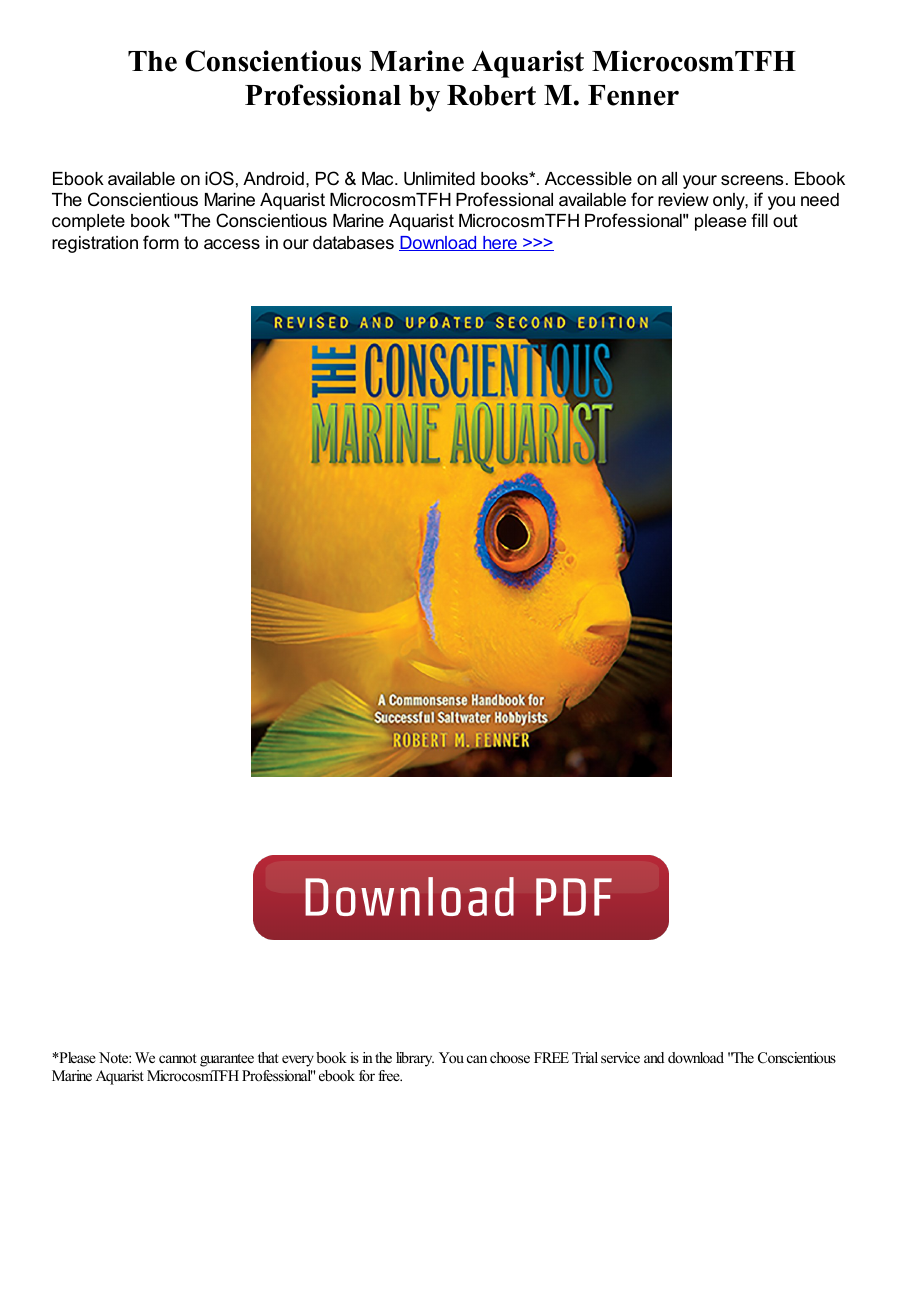 The image size is (924, 1308). Describe the element at coordinates (273, 178) in the screenshot. I see `Android` at that location.
